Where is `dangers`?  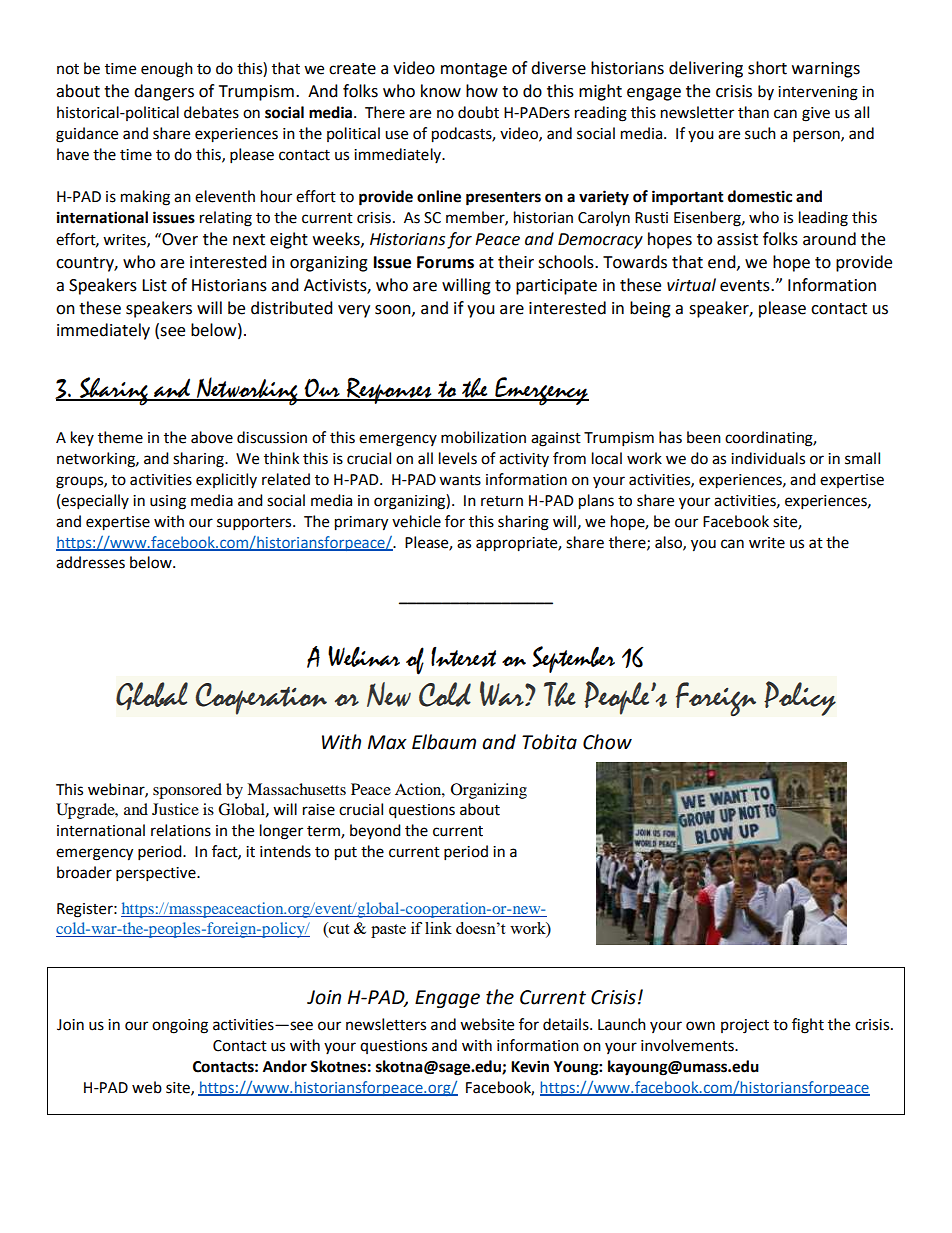 dangers is located at coordinates (164, 92).
